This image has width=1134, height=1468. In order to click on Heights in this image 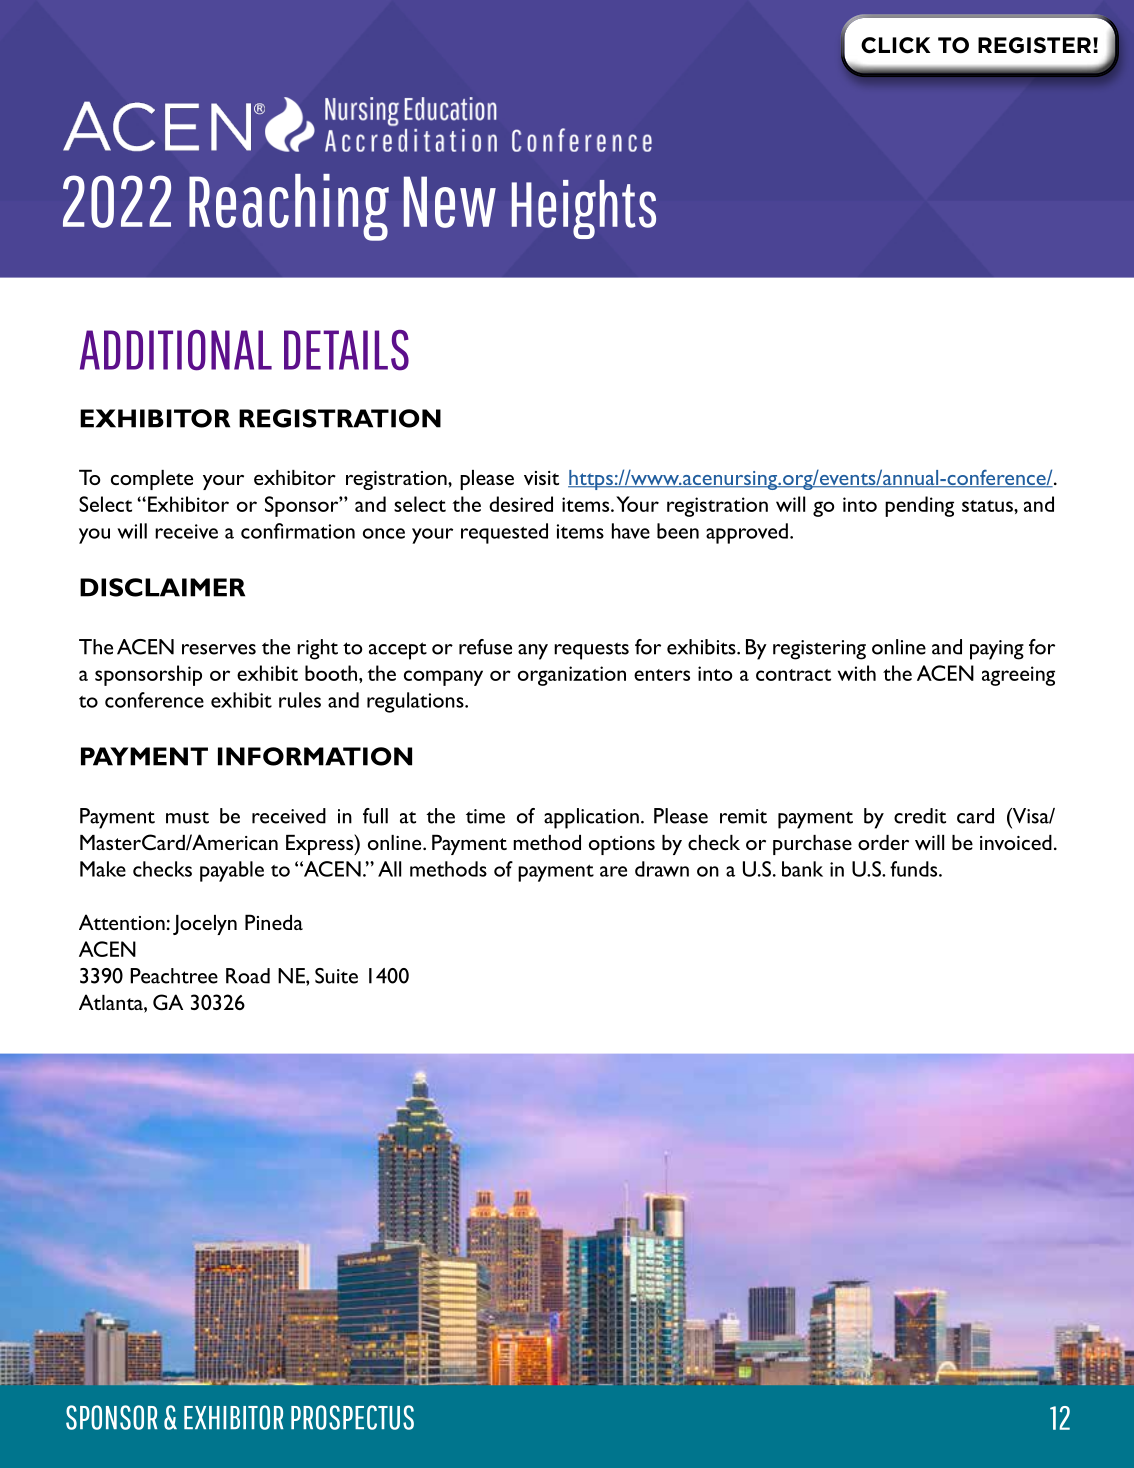, I will do `click(583, 209)`.
